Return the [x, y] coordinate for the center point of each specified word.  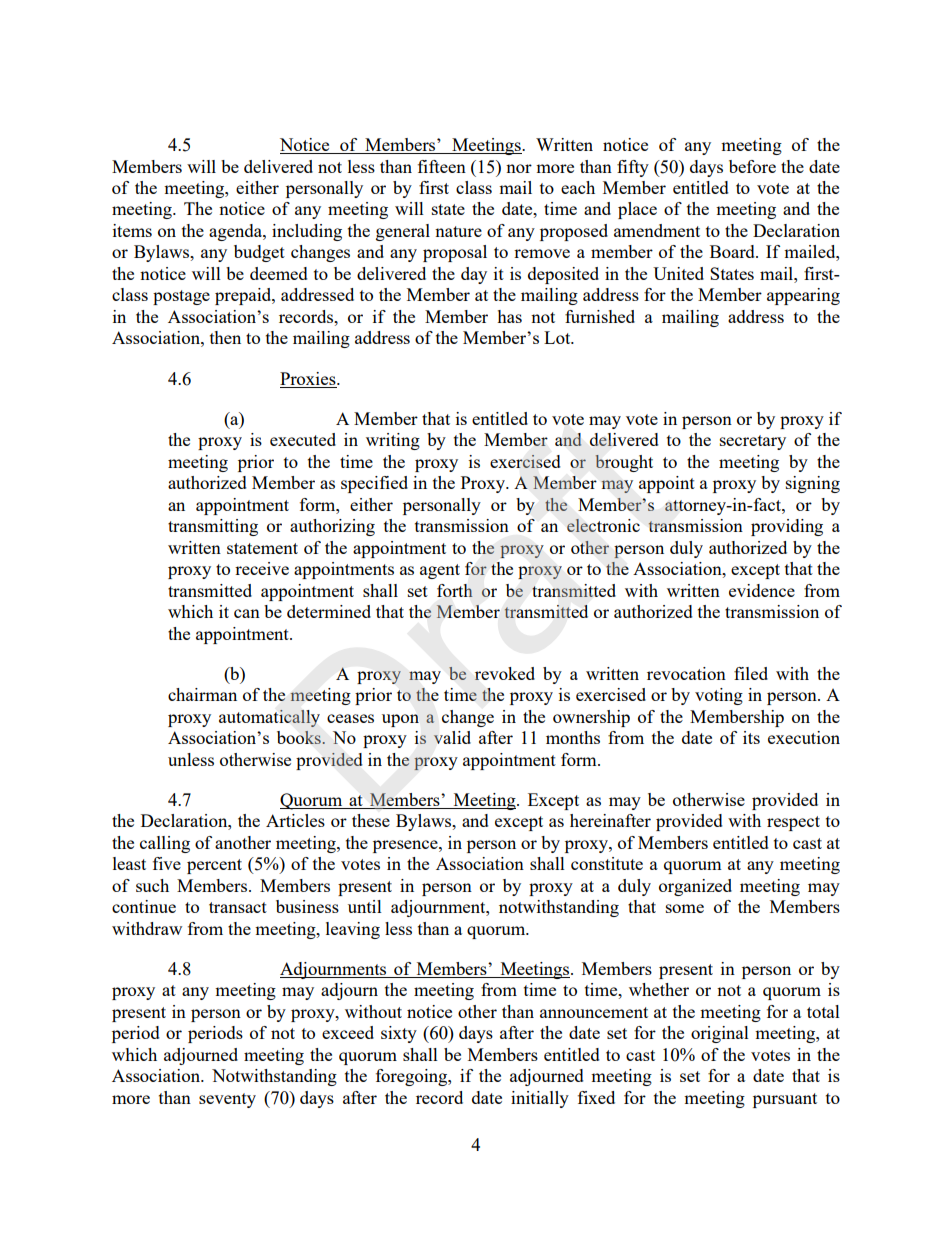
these [371, 820]
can [247, 613]
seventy [227, 1100]
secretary [753, 442]
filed [751, 673]
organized [695, 887]
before [752, 166]
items [132, 230]
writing [393, 441]
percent [214, 866]
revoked [505, 673]
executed [303, 439]
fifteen [442, 166]
